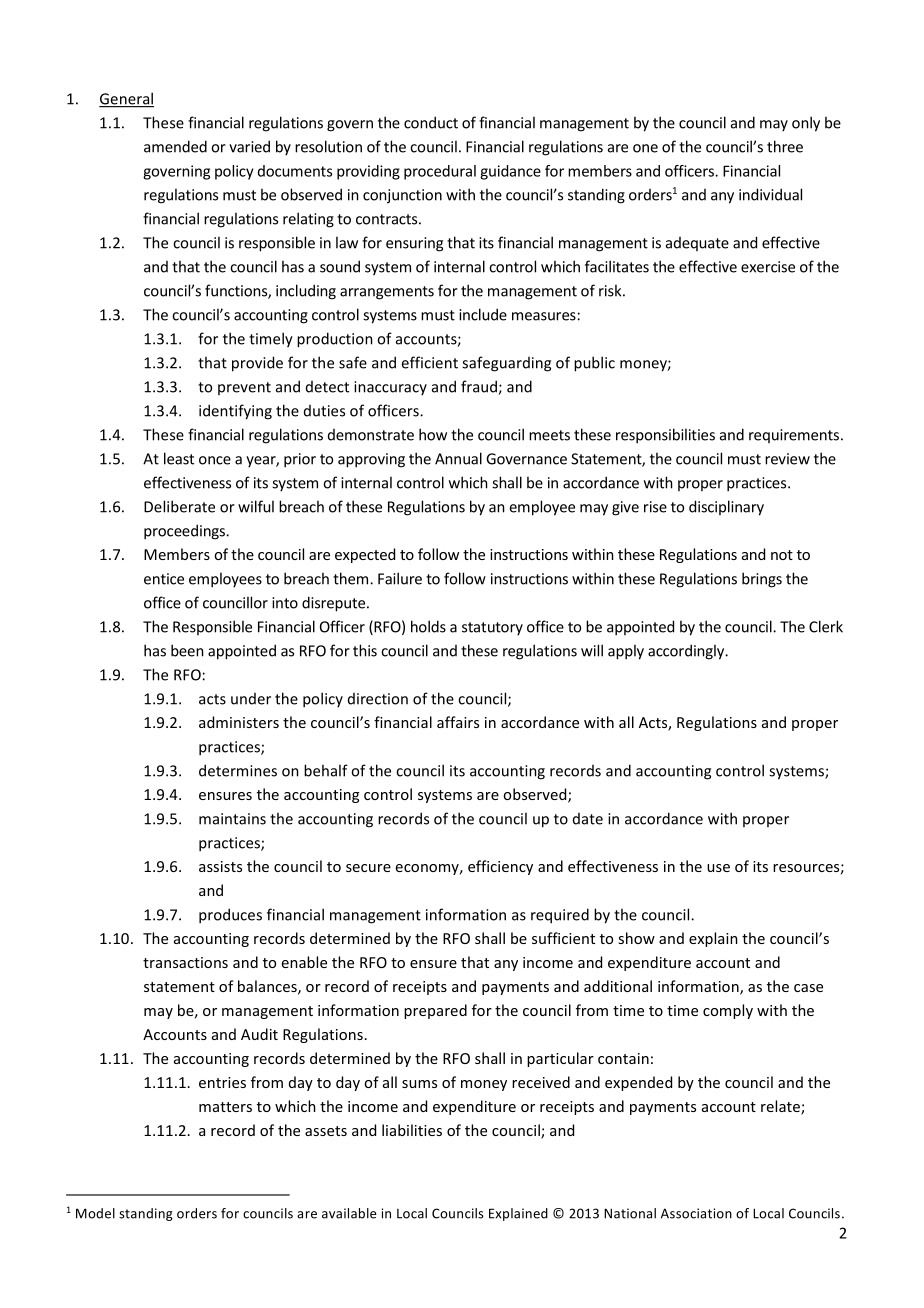 Image resolution: width=924 pixels, height=1308 pixels. What do you see at coordinates (186, 532) in the screenshot?
I see `proceedings` at bounding box center [186, 532].
